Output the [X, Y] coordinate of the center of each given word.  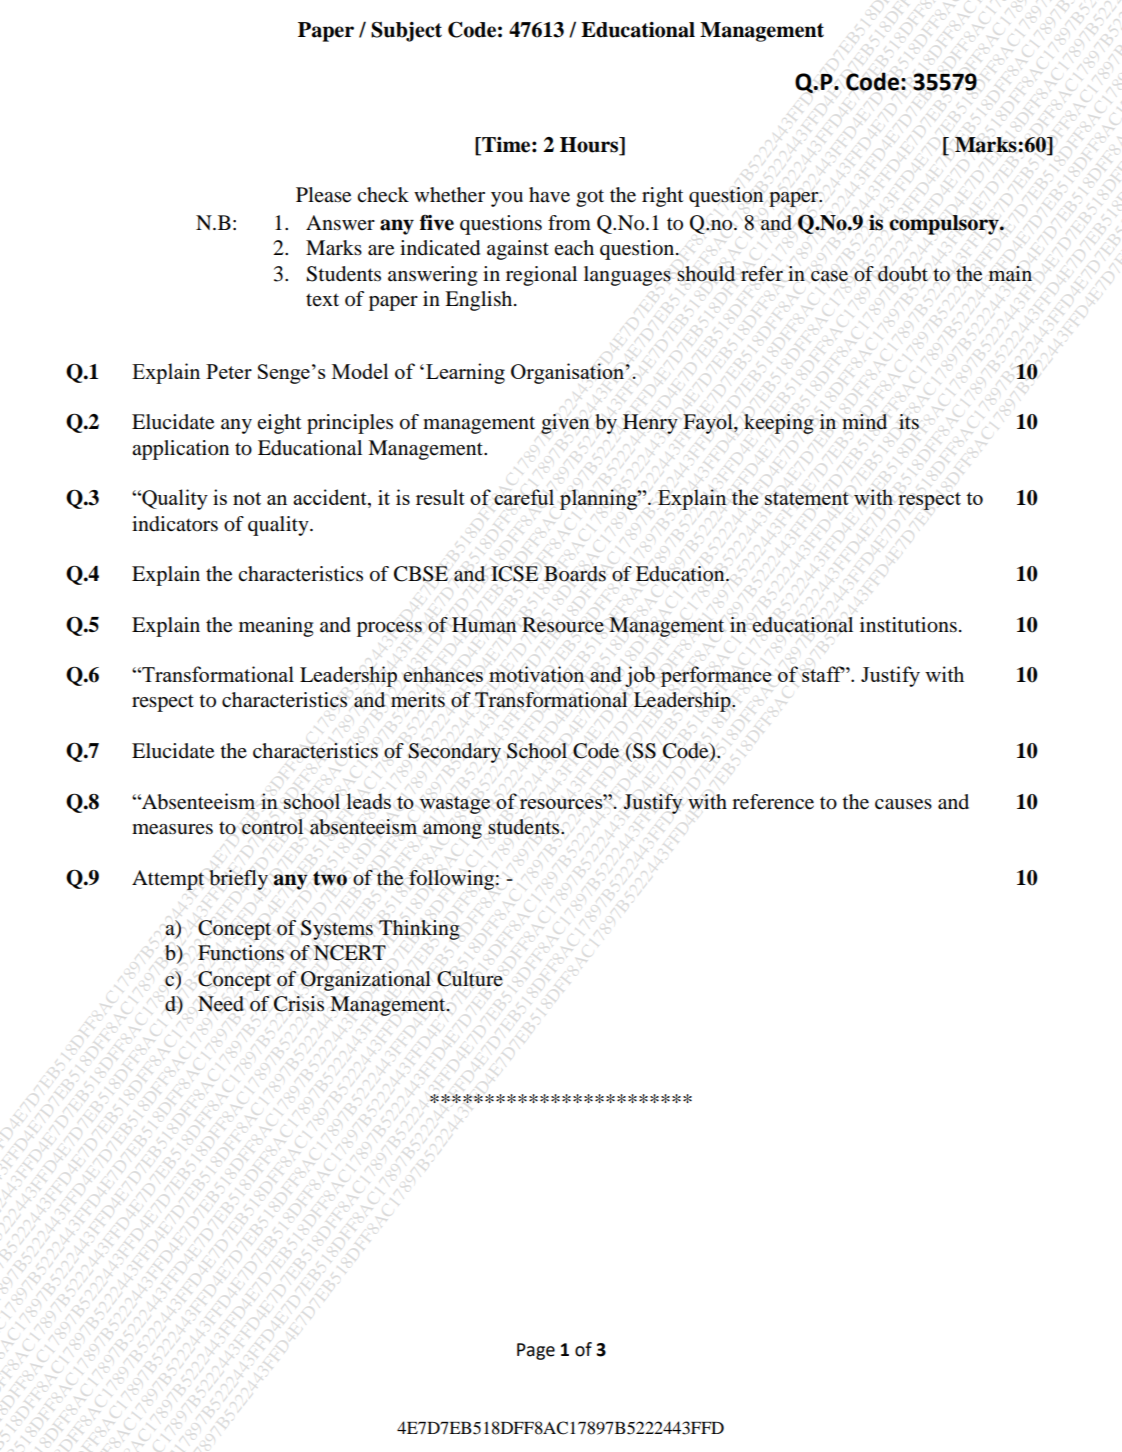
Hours [590, 146]
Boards [575, 574]
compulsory [945, 225]
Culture [470, 979]
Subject [406, 32]
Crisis [299, 1004]
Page [536, 1351]
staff [823, 674]
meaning [276, 627]
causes [903, 804]
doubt [903, 274]
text [322, 299]
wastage [454, 805]
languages [627, 276]
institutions [908, 625]
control [272, 827]
